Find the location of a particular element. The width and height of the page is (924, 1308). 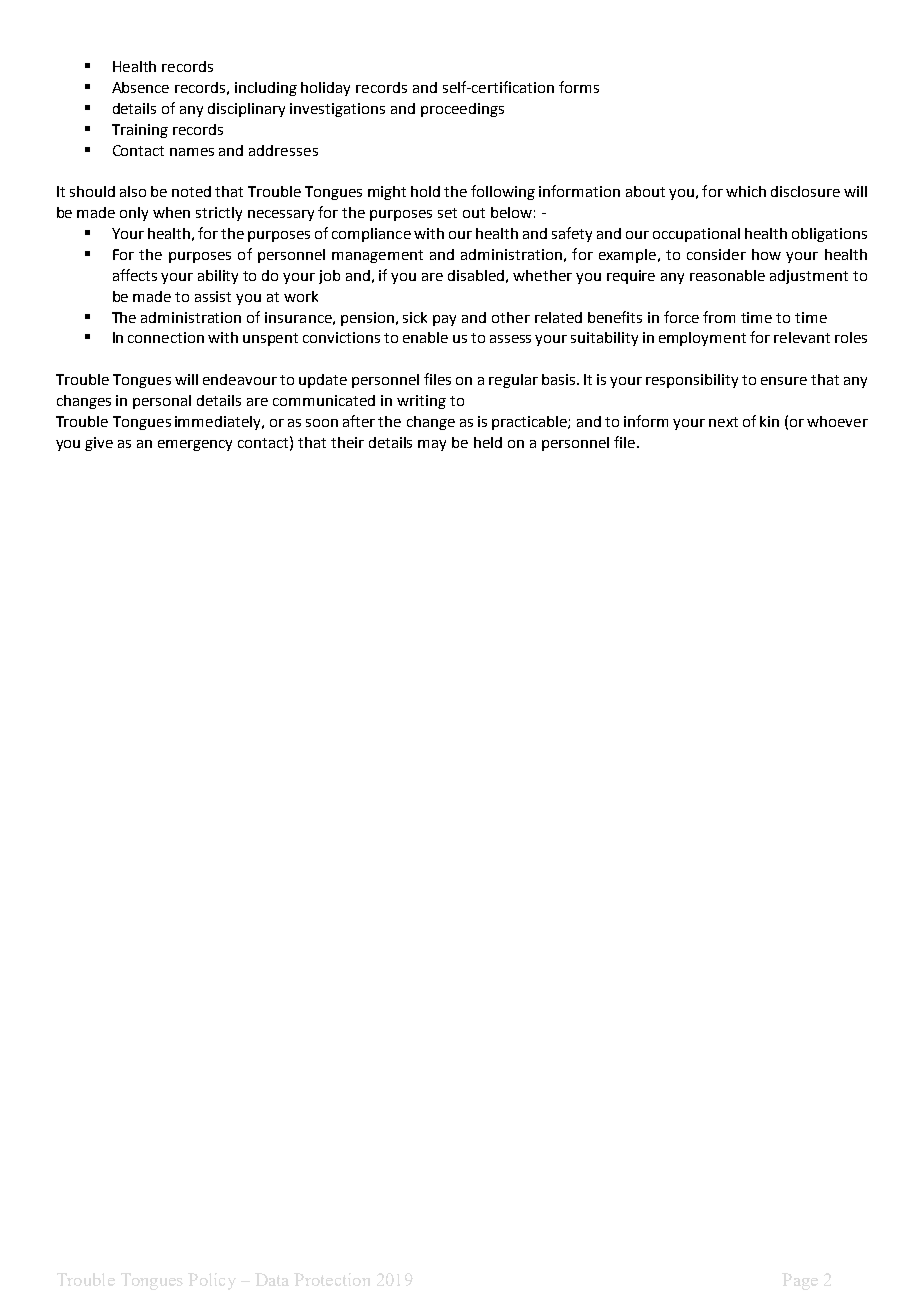

how is located at coordinates (766, 254).
